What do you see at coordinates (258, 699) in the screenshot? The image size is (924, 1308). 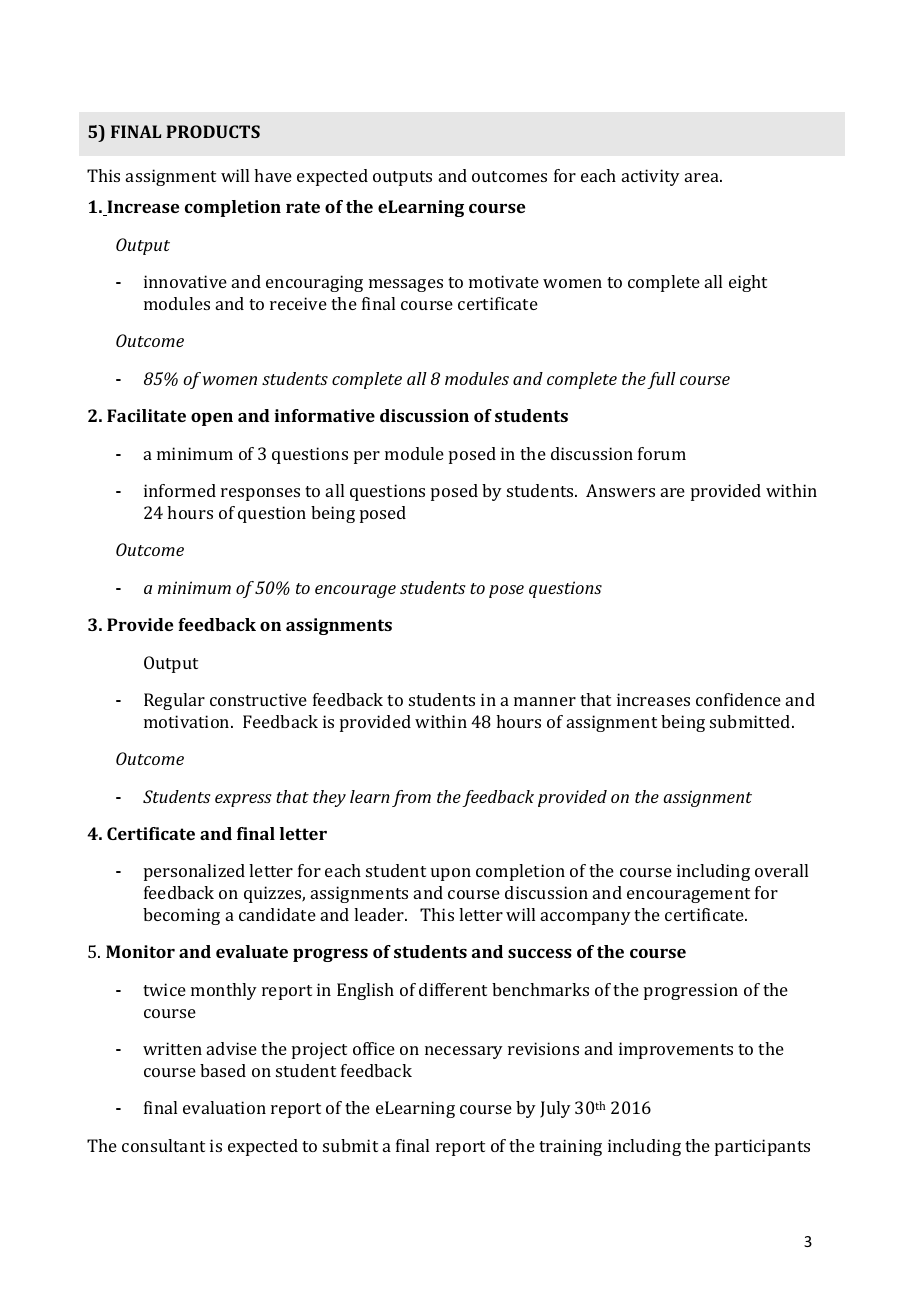 I see `constructive` at bounding box center [258, 699].
